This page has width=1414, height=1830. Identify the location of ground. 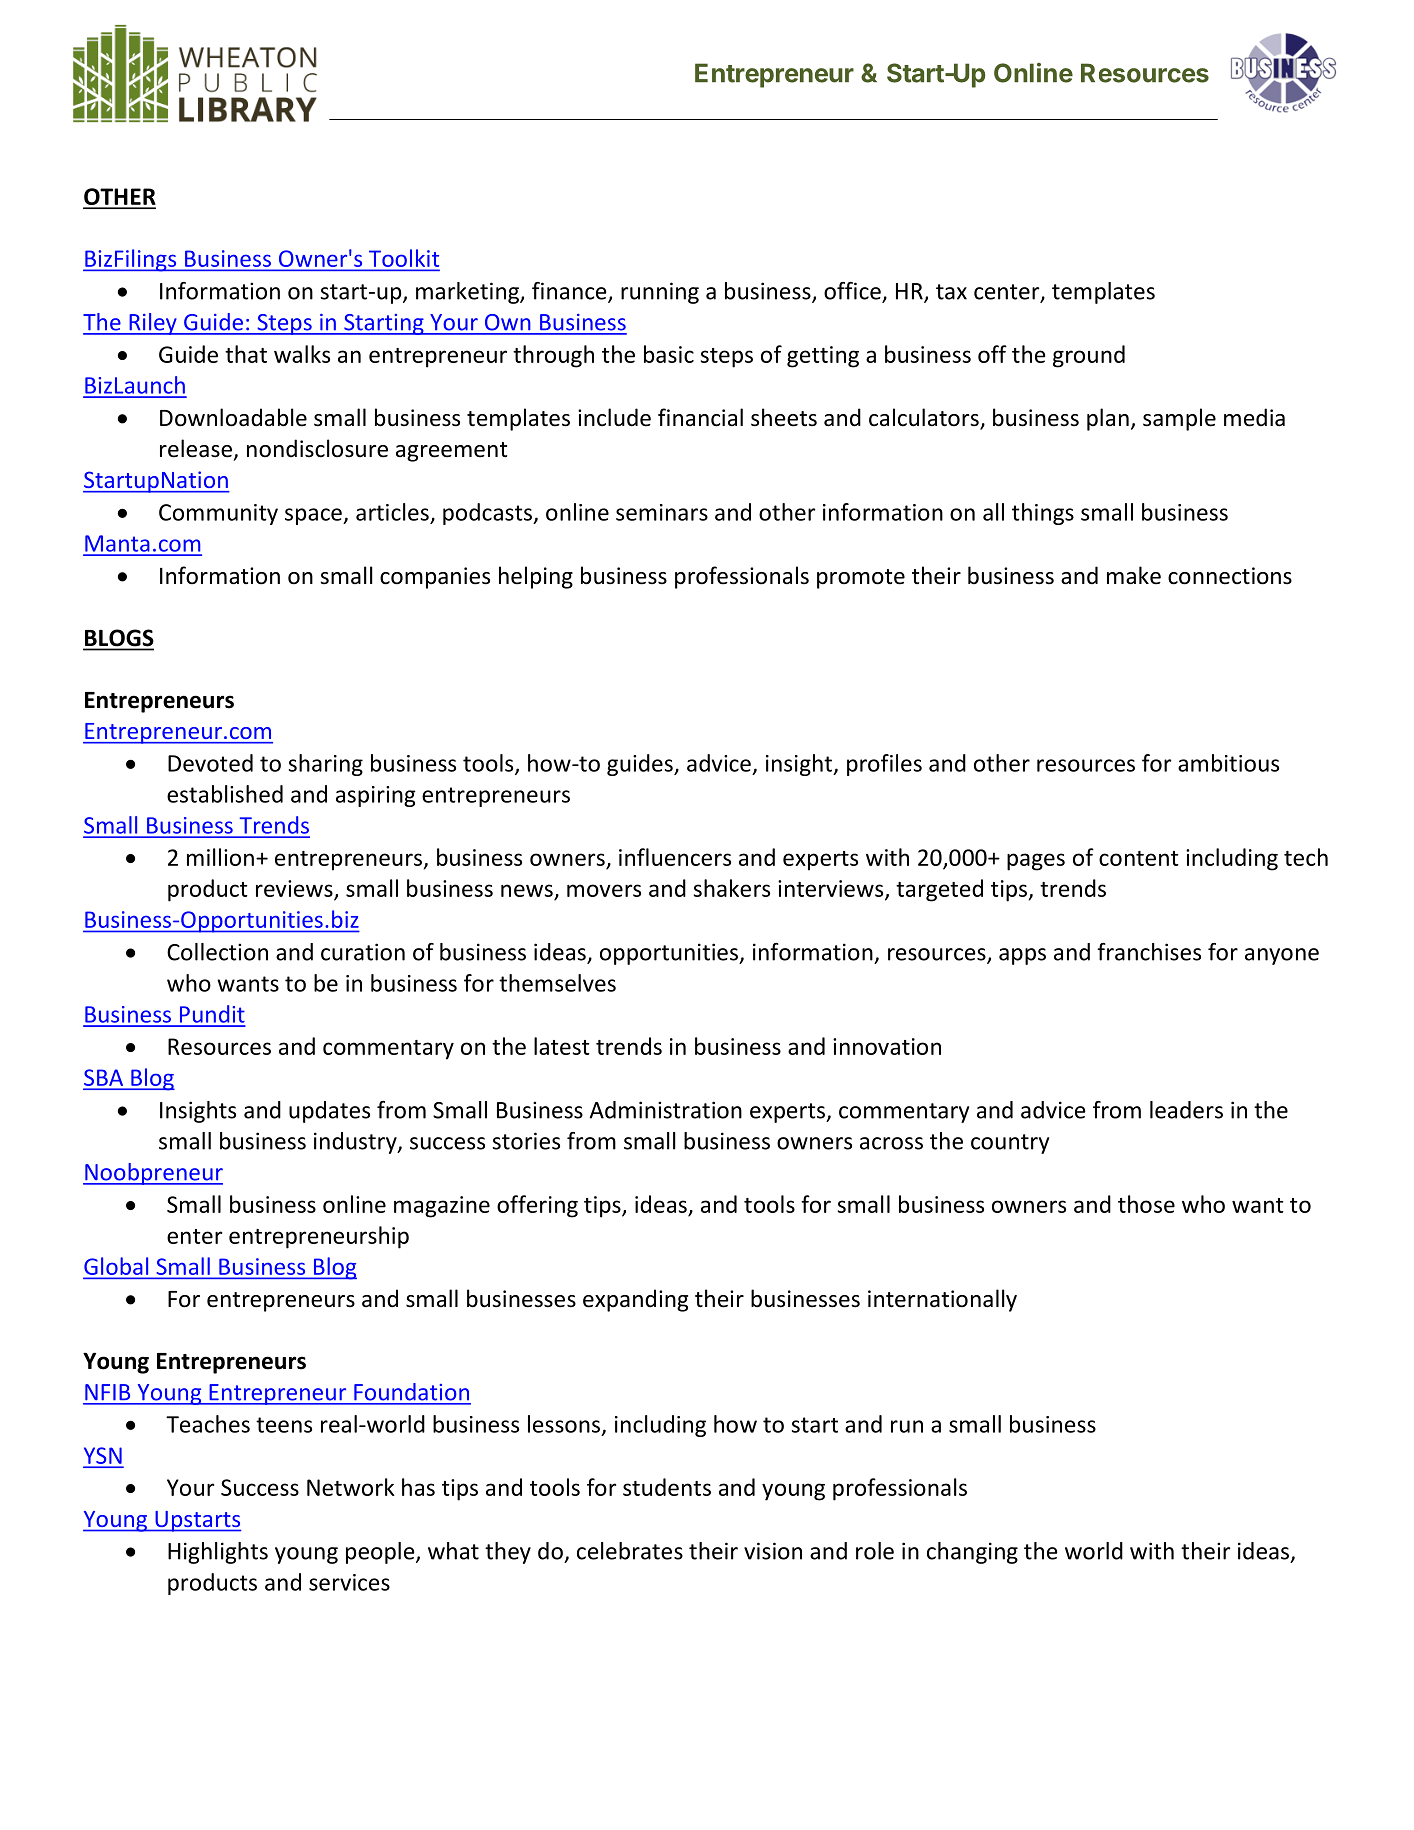
(1089, 356).
